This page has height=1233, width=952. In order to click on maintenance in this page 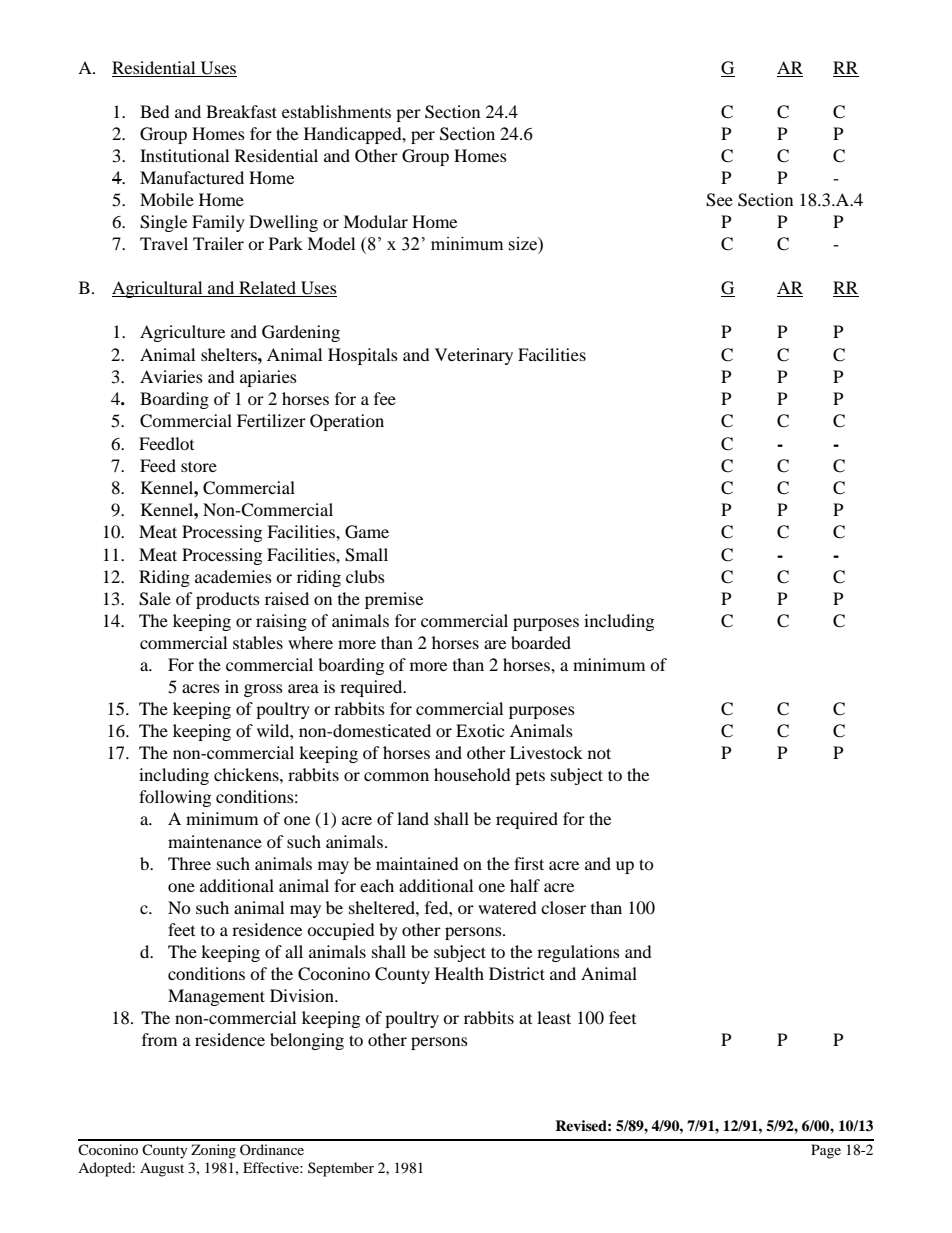, I will do `click(215, 841)`.
